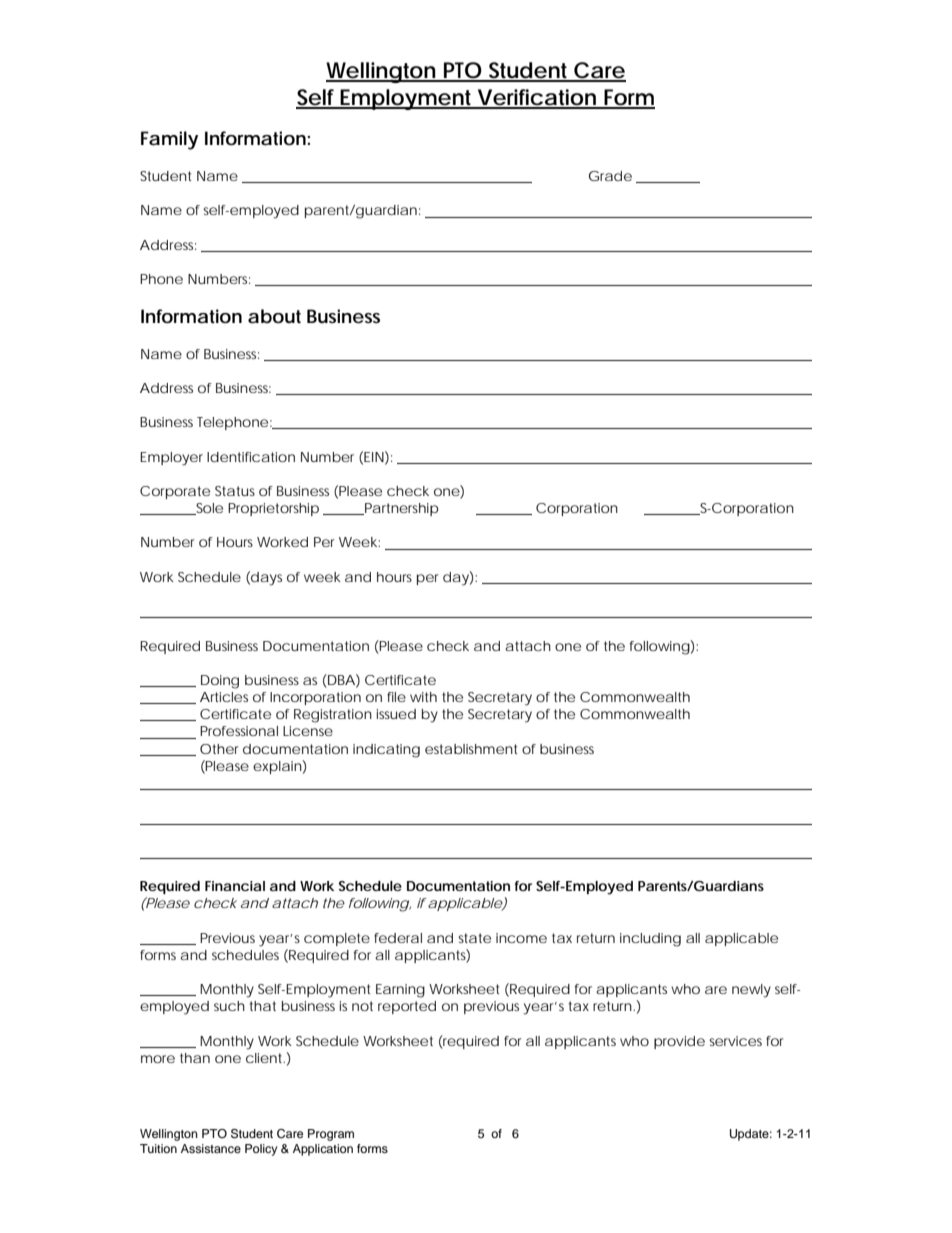 This screenshot has width=952, height=1233. What do you see at coordinates (211, 1148) in the screenshot?
I see `Assistance` at bounding box center [211, 1148].
